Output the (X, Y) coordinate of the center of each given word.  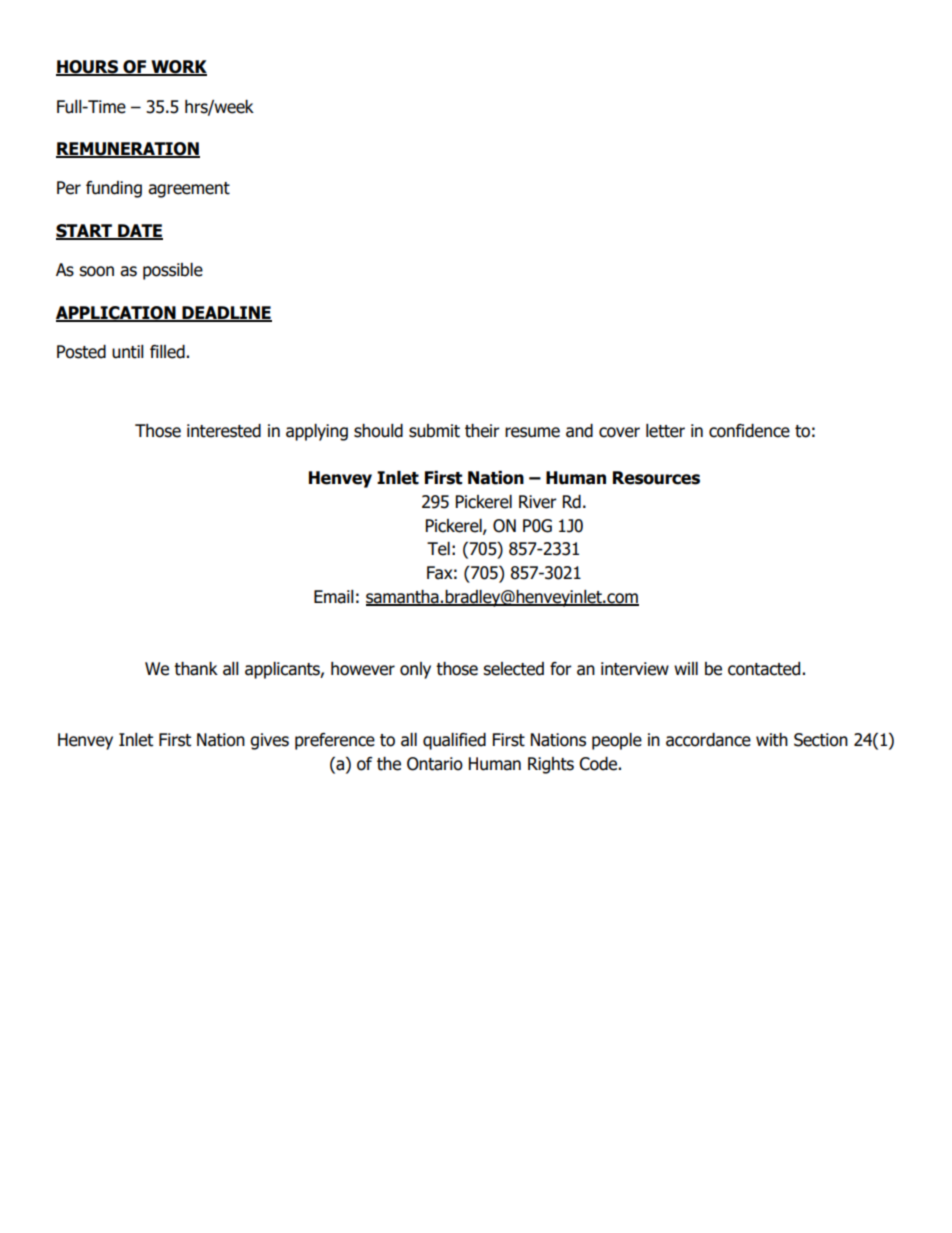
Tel (438, 549)
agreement (189, 190)
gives (269, 741)
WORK (178, 68)
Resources (656, 478)
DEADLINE (226, 313)
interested (224, 431)
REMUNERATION (128, 150)
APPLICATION (117, 313)
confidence (749, 431)
